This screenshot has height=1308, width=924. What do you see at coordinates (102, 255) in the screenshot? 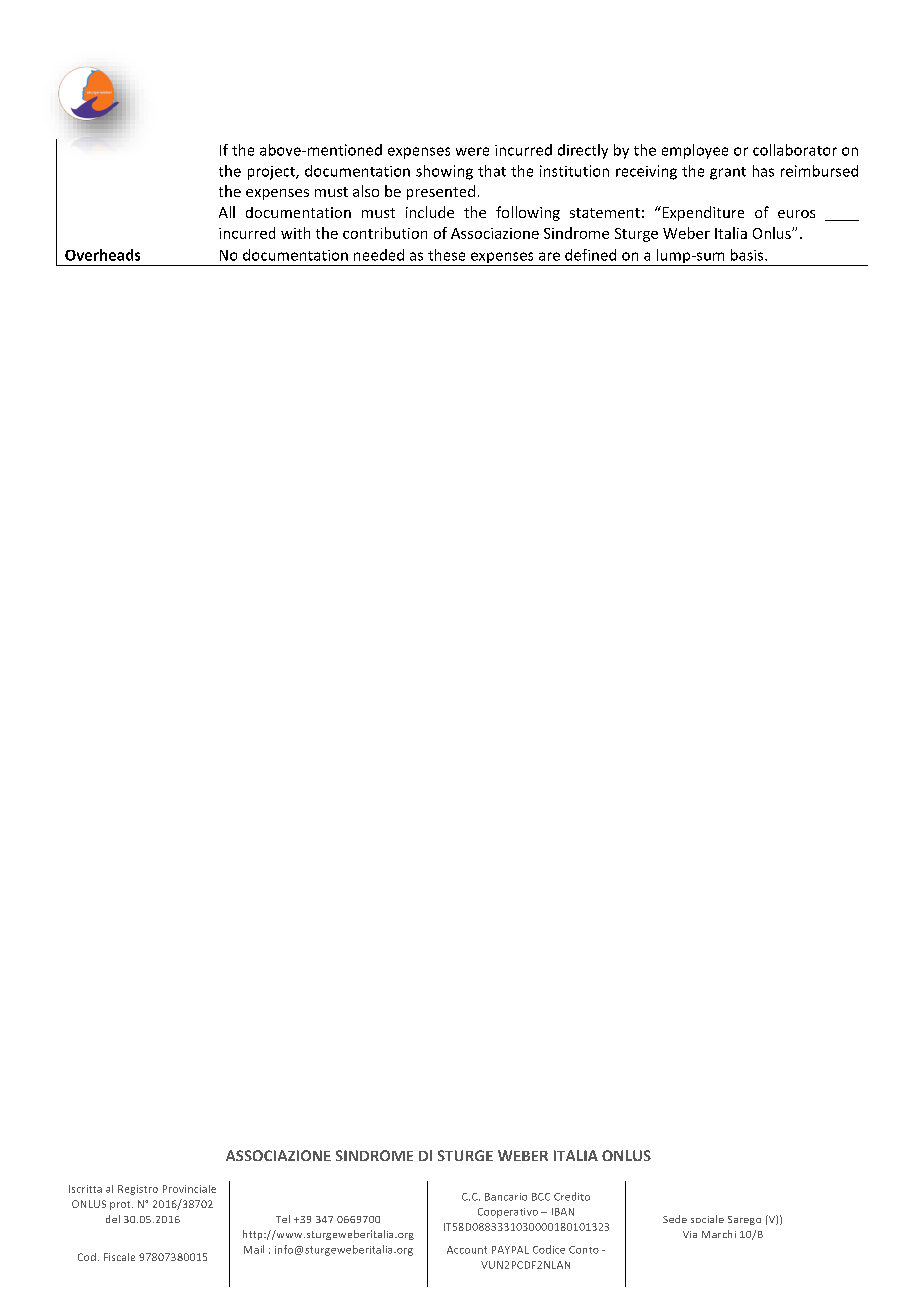
I see `Overheads` at bounding box center [102, 255].
